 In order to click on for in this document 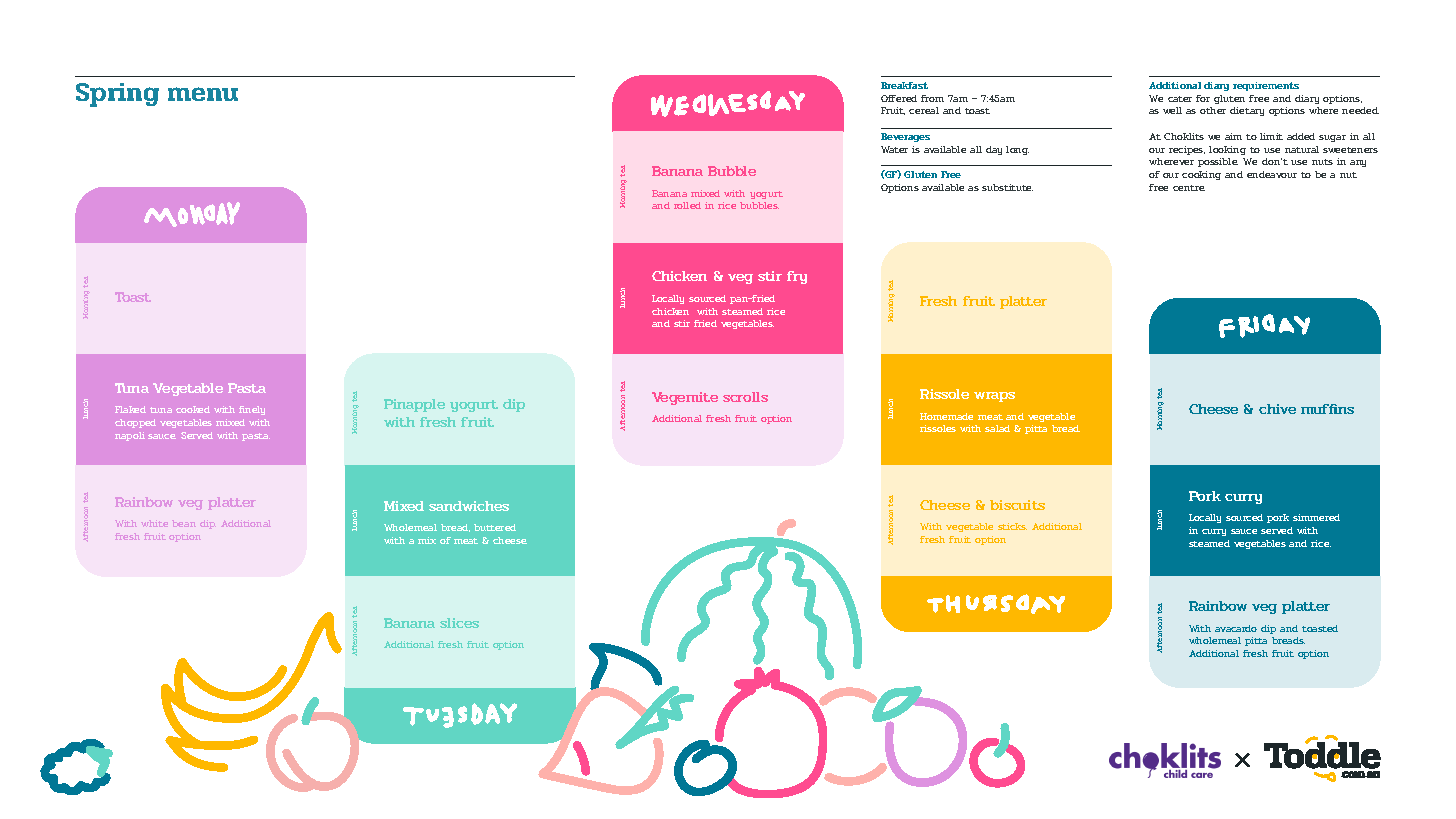, I will do `click(1203, 98)`.
